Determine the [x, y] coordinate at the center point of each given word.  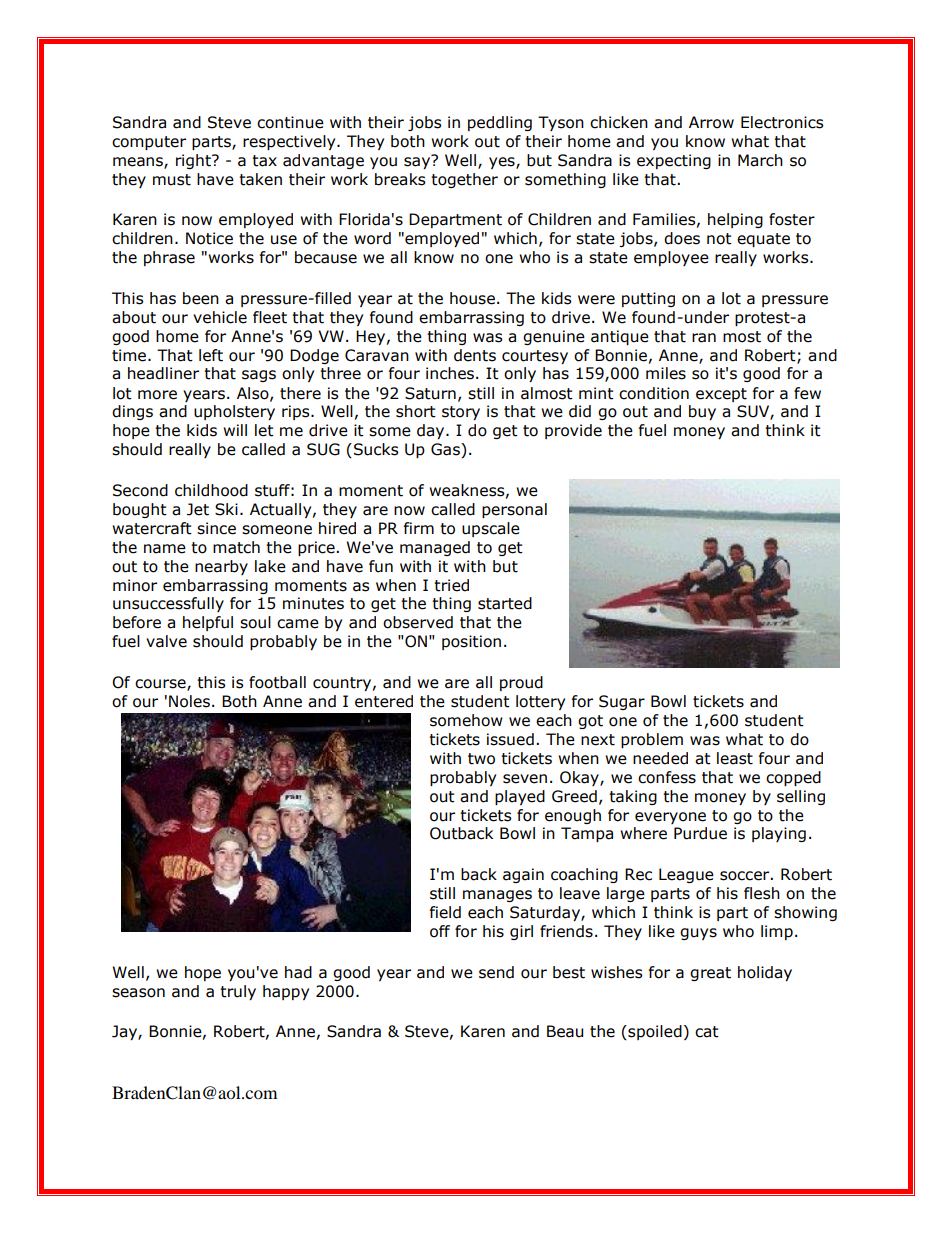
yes [503, 163]
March [760, 160]
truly [238, 992]
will [235, 430]
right [194, 161]
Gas [446, 450]
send [496, 972]
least [735, 758]
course [161, 685]
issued [510, 739]
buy [702, 412]
